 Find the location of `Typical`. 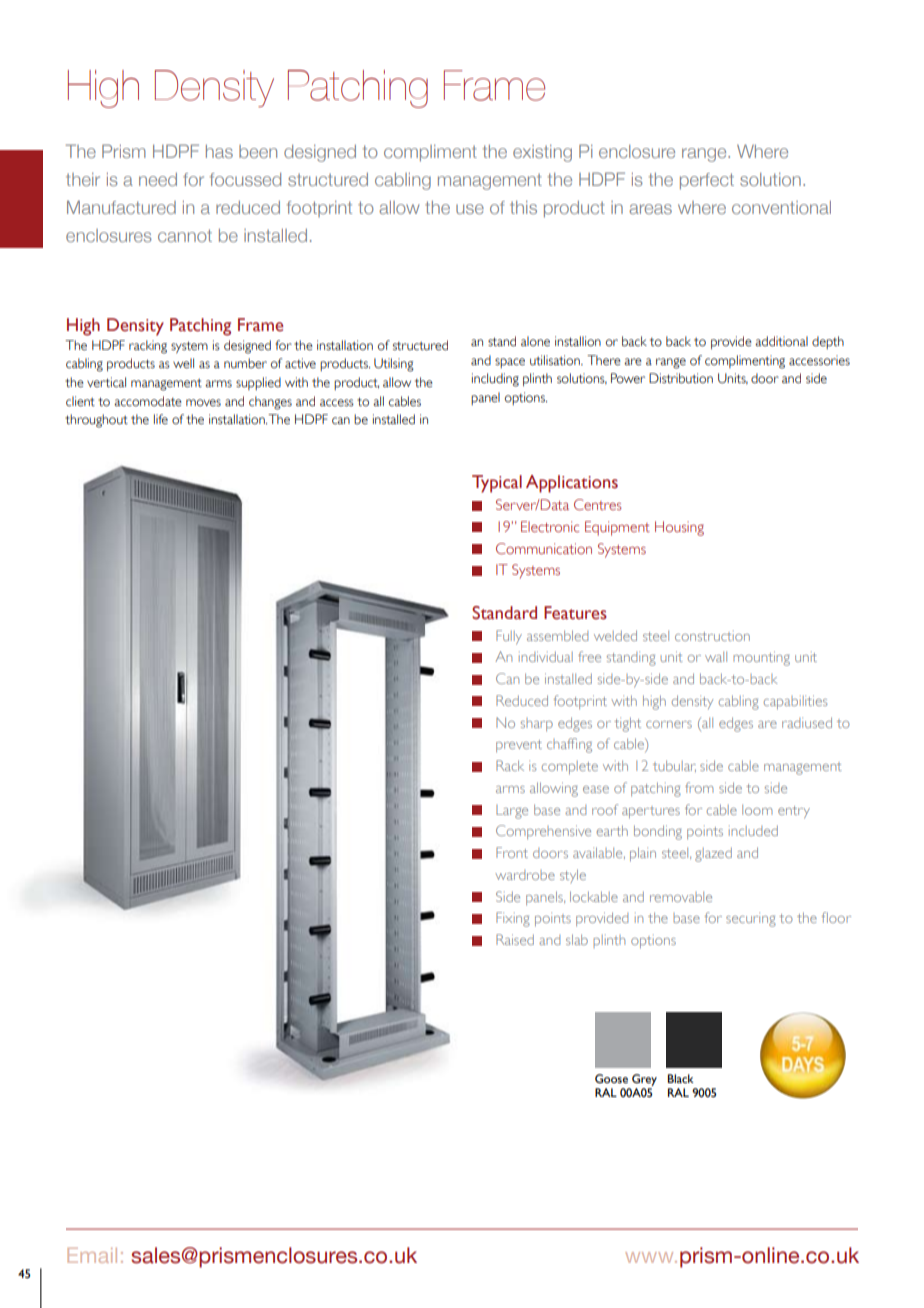

Typical is located at coordinates (497, 484).
